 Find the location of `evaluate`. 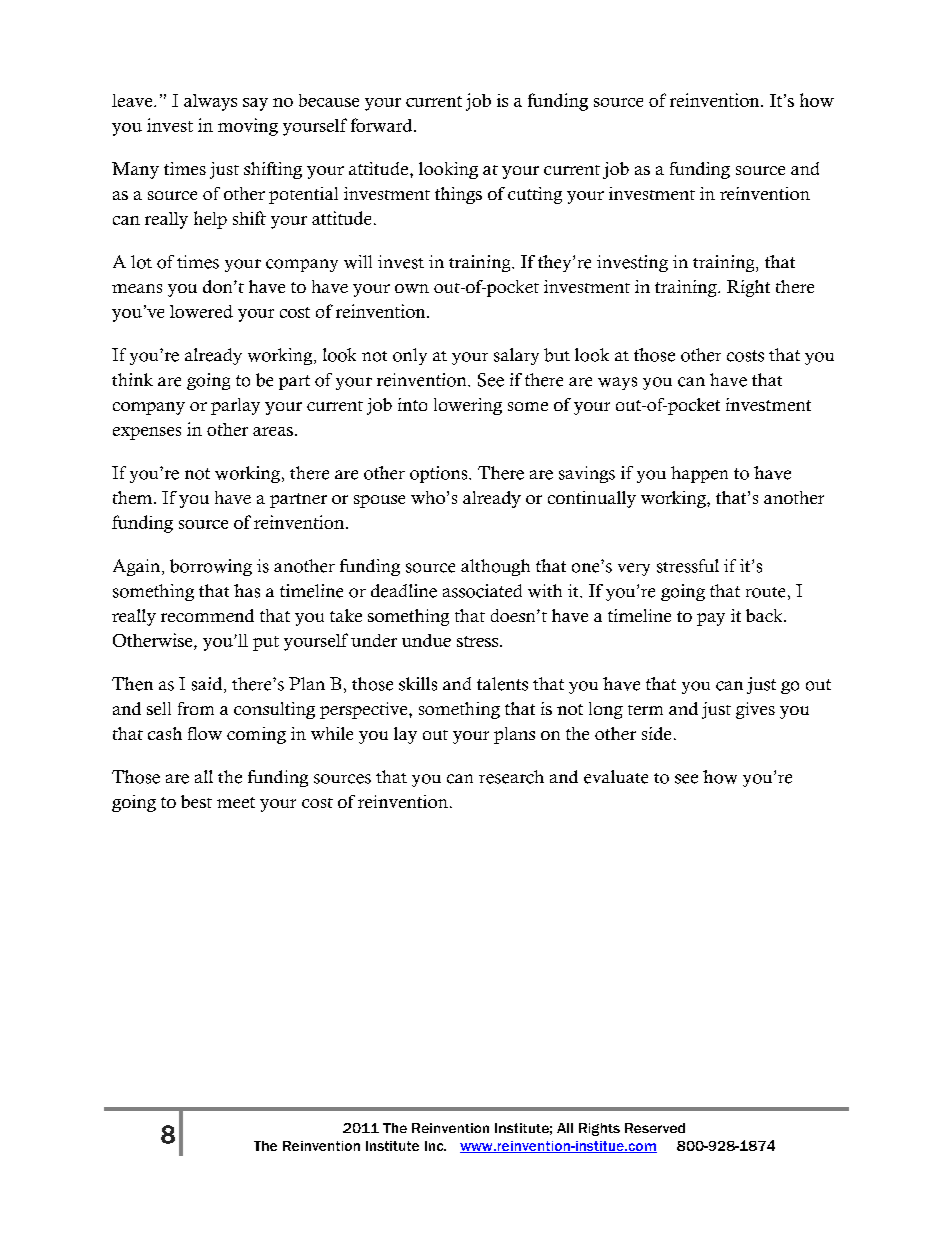

evaluate is located at coordinates (616, 777).
